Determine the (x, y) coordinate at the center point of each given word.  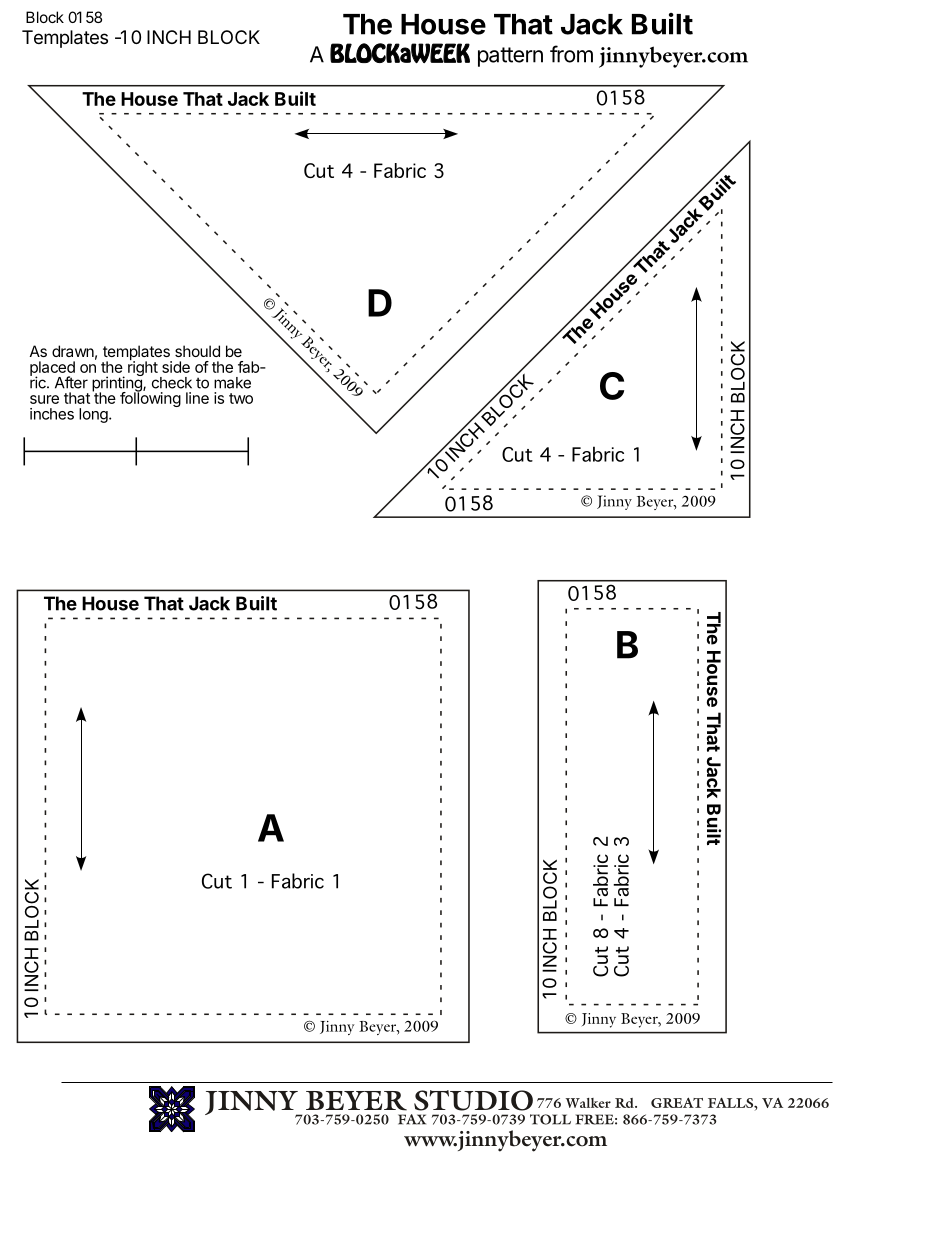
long (94, 415)
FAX (412, 1119)
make (232, 383)
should (197, 351)
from (571, 54)
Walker (588, 1103)
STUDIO (473, 1100)
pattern (510, 57)
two (241, 398)
